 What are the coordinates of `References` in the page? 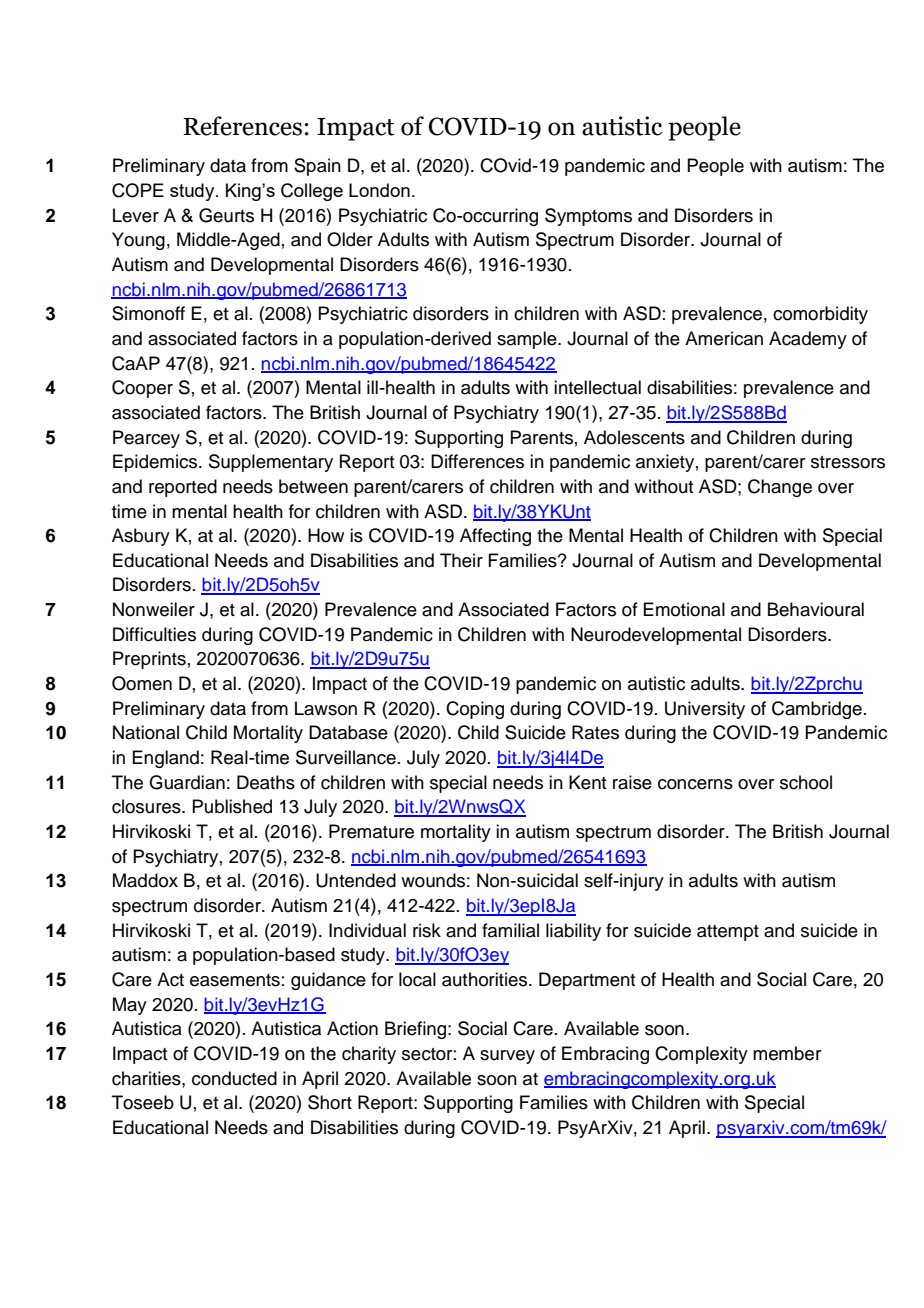 It's located at (244, 126).
